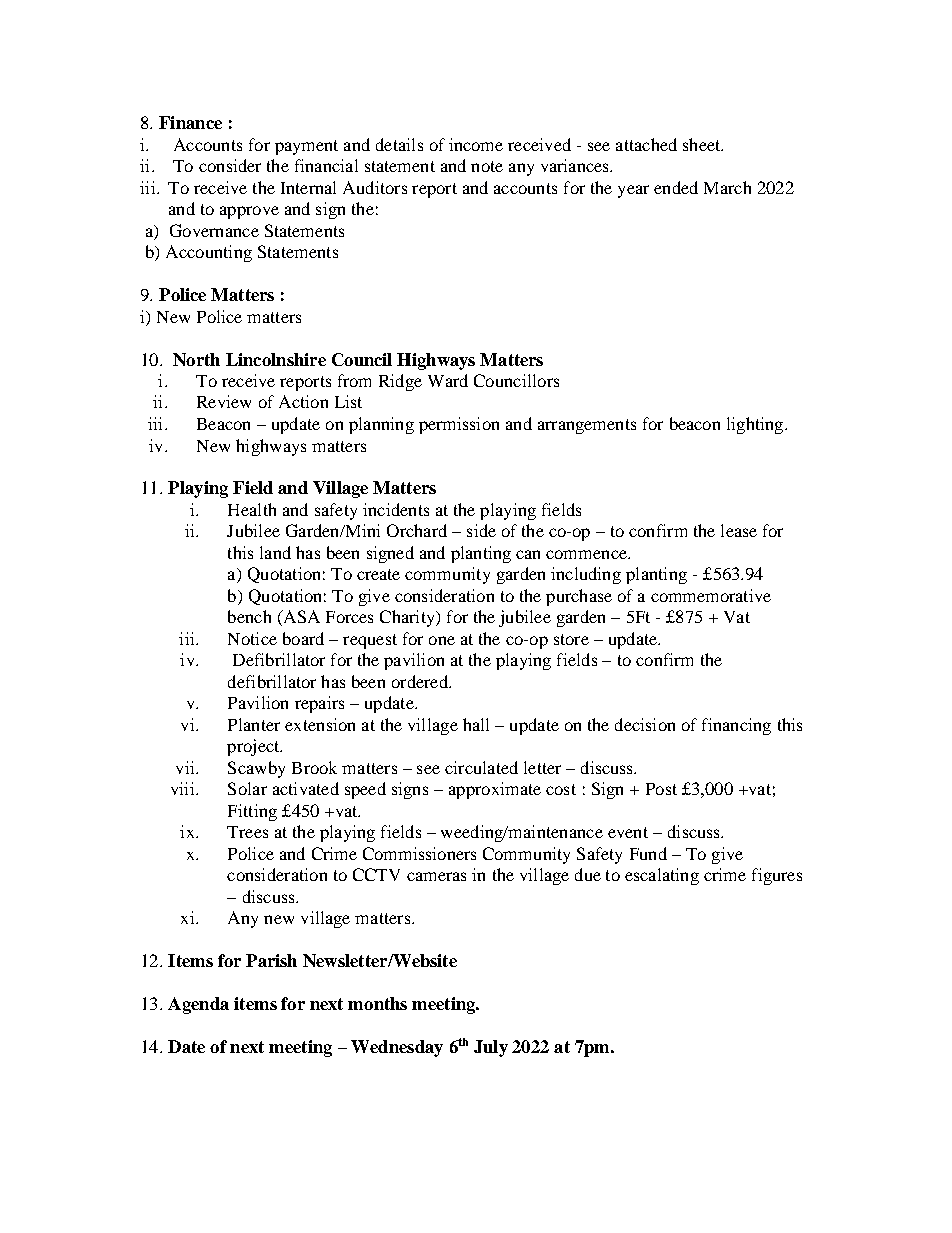  I want to click on can, so click(528, 554).
